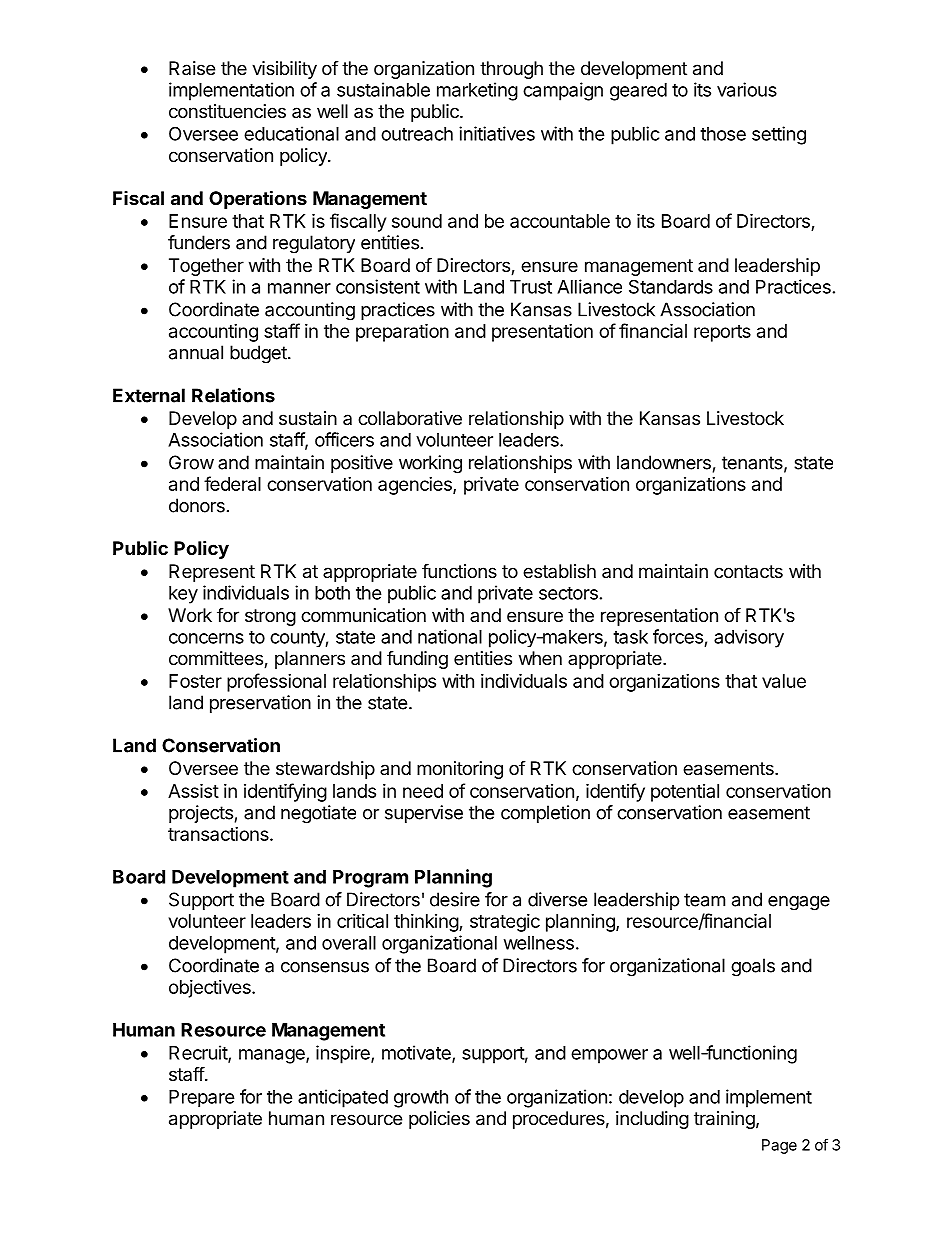  What do you see at coordinates (439, 1120) in the page?
I see `policies` at bounding box center [439, 1120].
